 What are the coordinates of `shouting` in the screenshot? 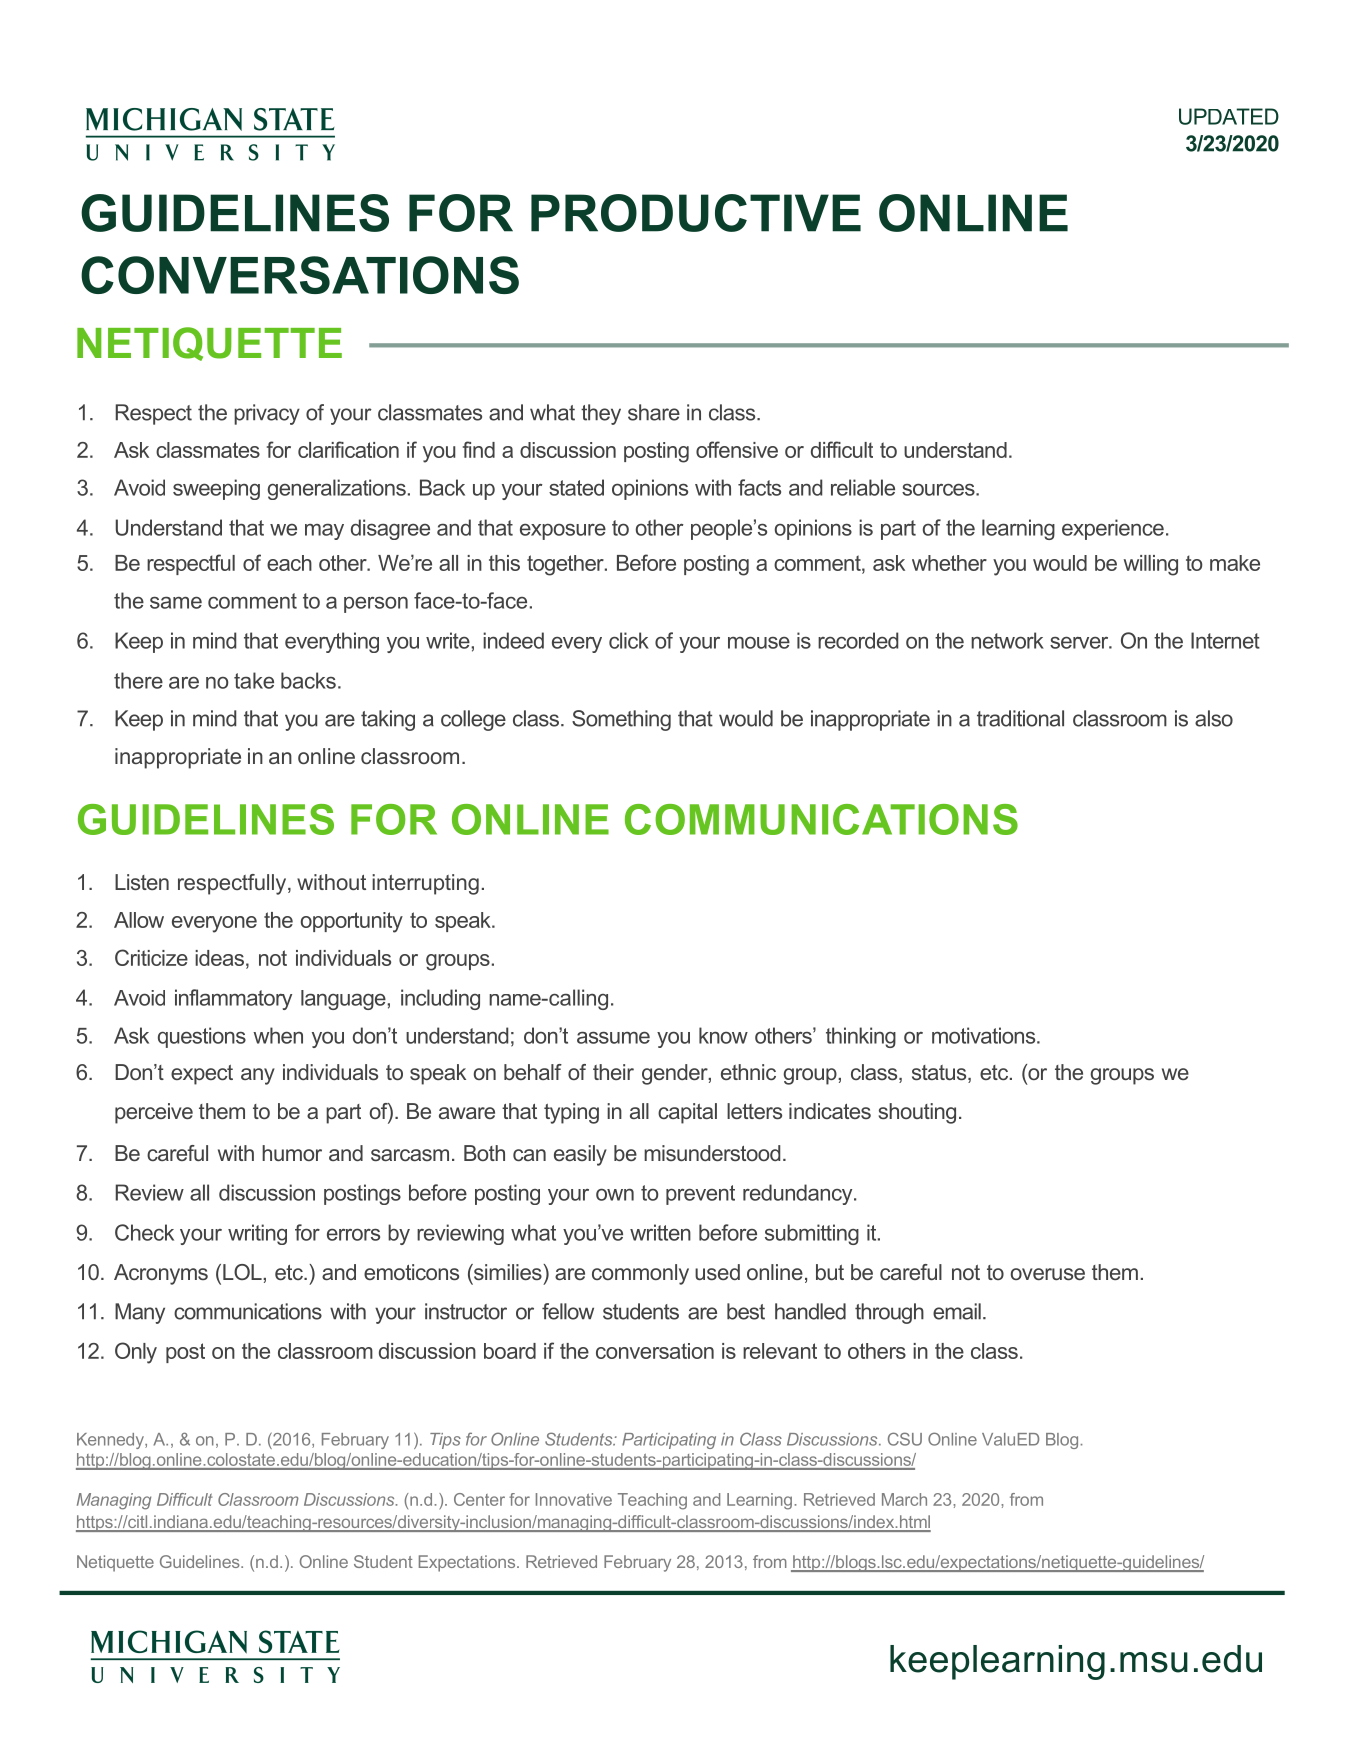 It's located at (917, 1113).
